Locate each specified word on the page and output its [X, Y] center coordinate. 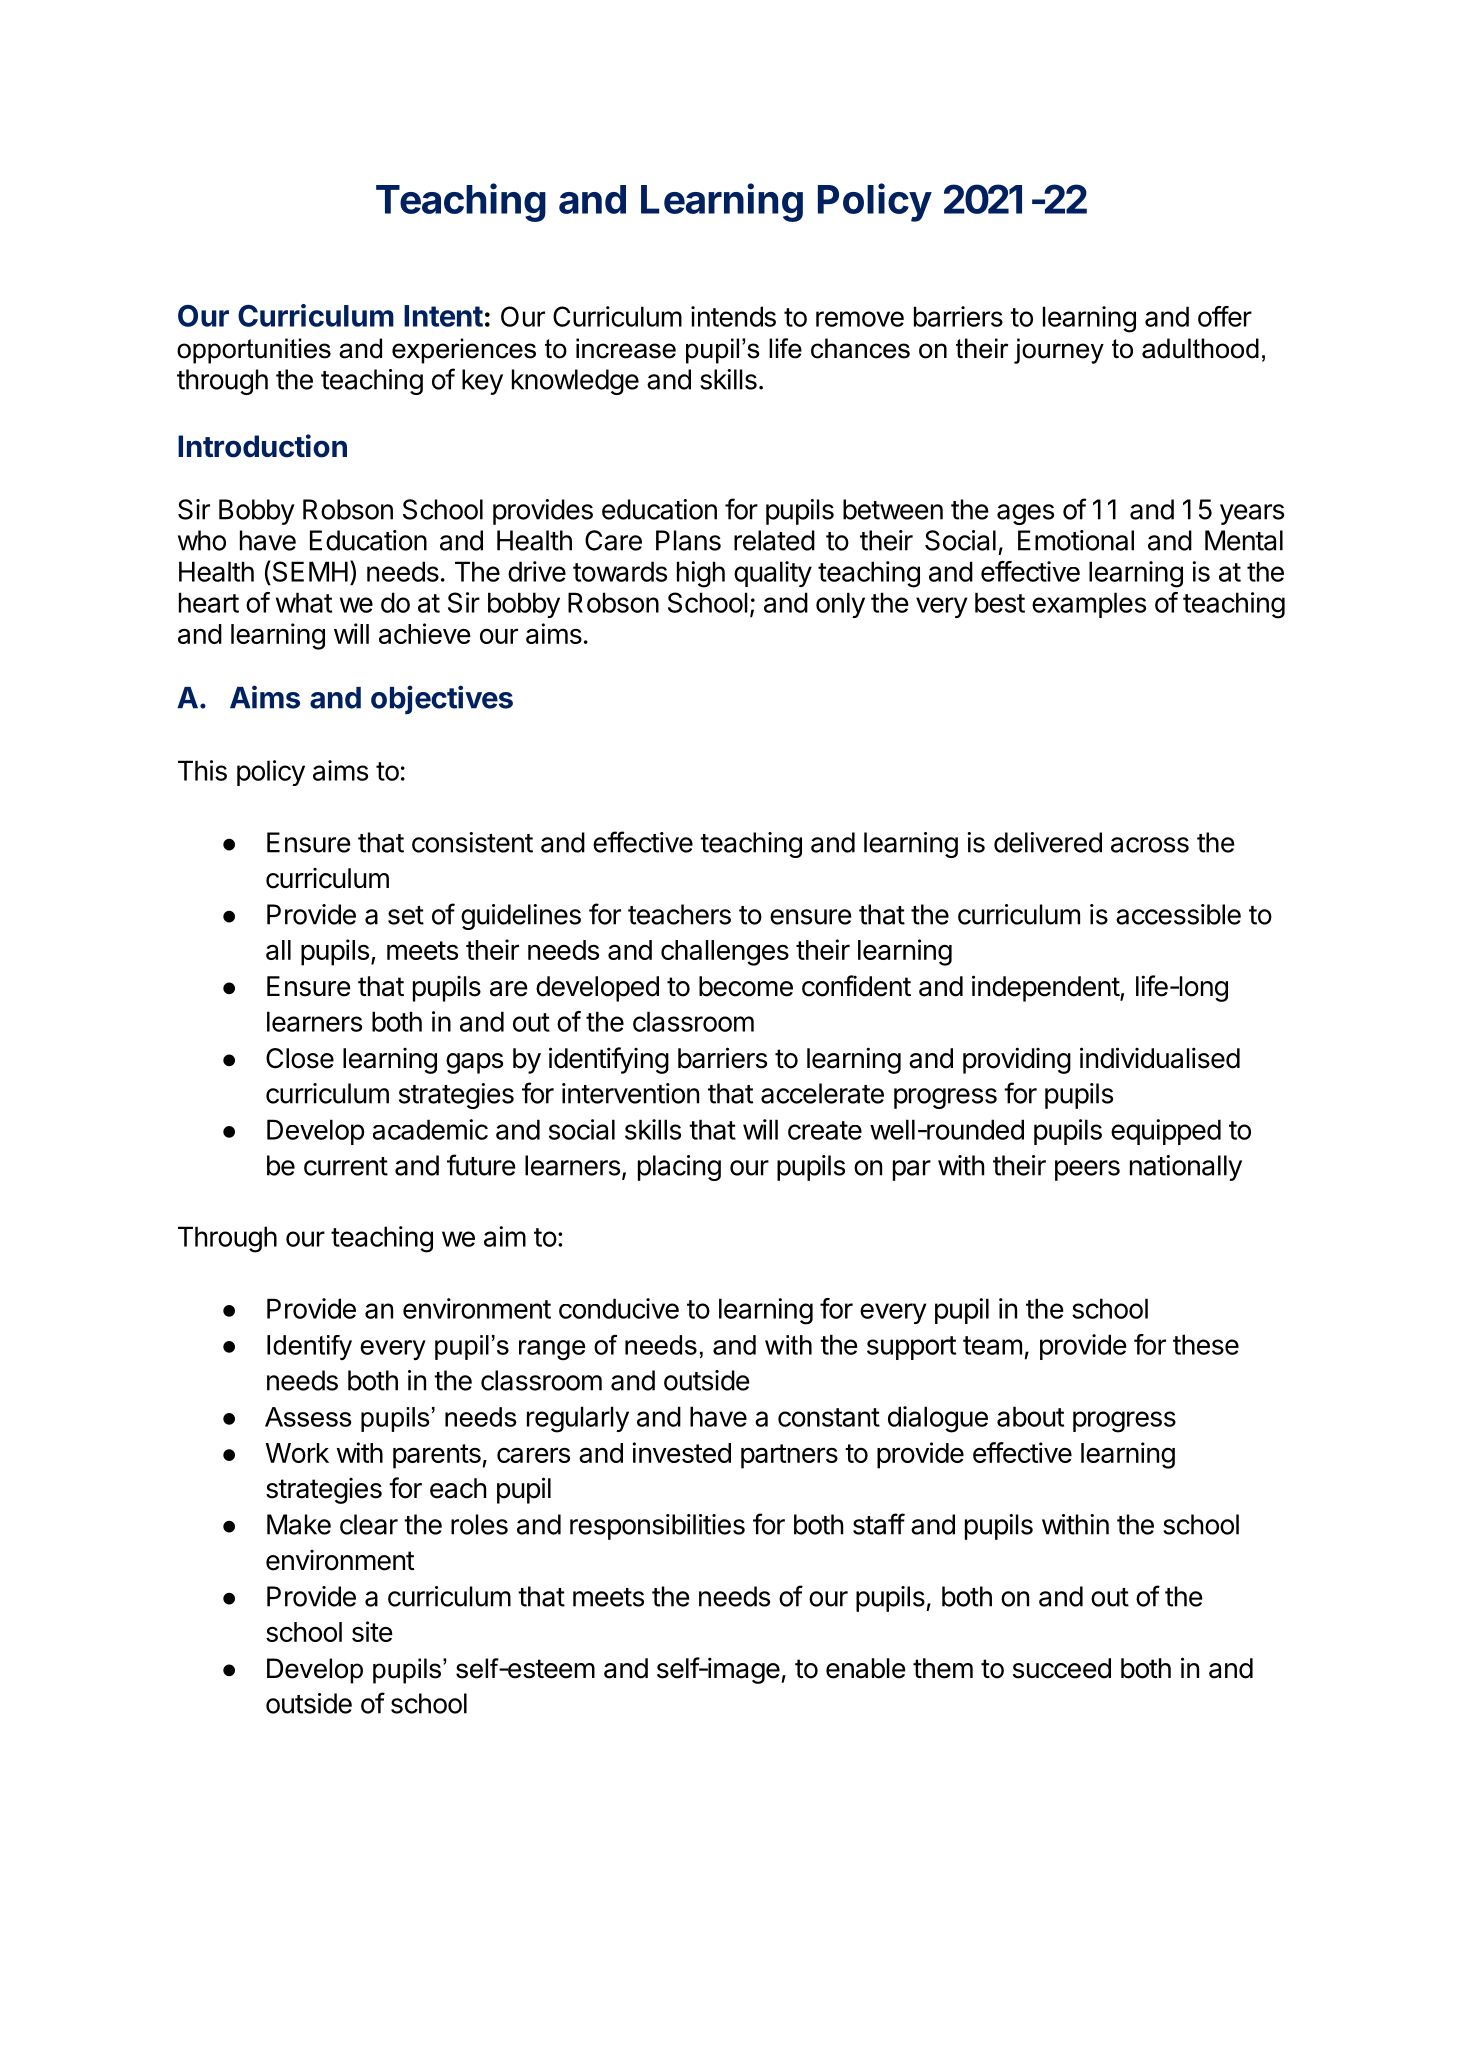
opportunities [254, 351]
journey [1059, 351]
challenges [725, 953]
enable [866, 1668]
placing [679, 1168]
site [372, 1631]
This [202, 770]
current [346, 1166]
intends [733, 316]
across [1150, 845]
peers [1087, 1170]
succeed [1062, 1668]
